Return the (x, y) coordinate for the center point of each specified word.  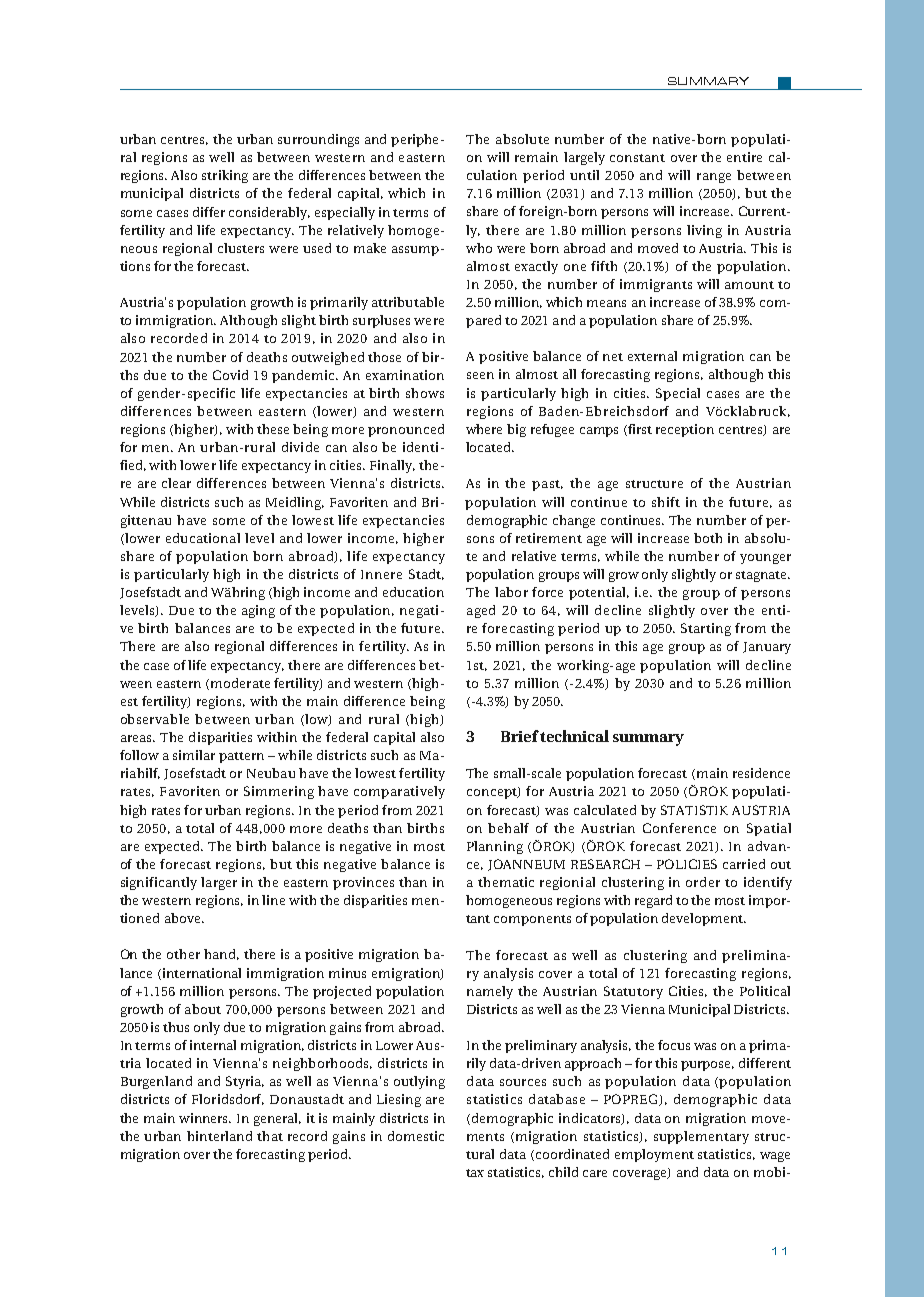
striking (225, 176)
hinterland (219, 1136)
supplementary (701, 1137)
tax (475, 1173)
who (479, 248)
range (714, 178)
